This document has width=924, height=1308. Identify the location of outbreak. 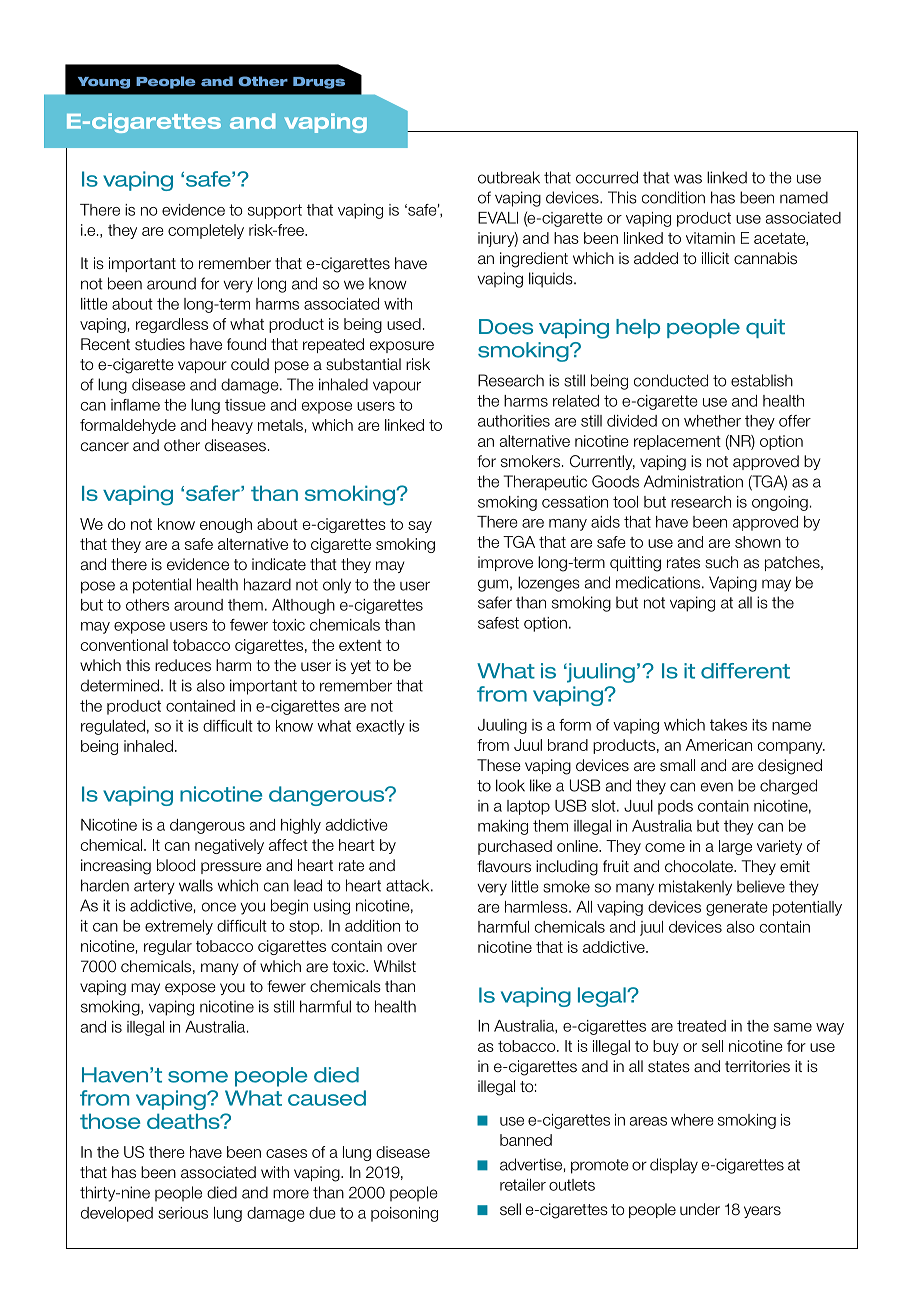
(509, 177).
